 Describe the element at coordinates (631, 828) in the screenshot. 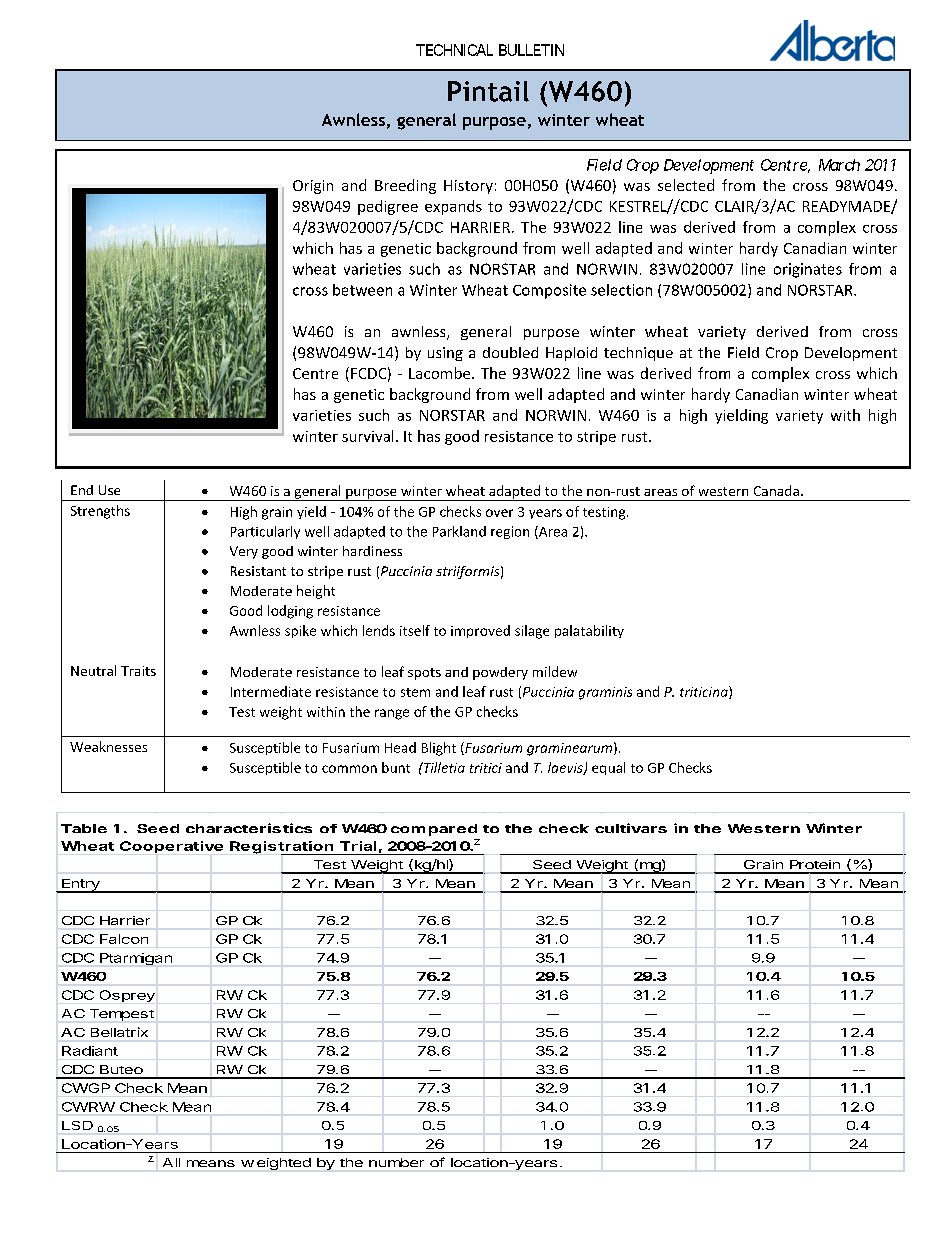

I see `cultivars` at that location.
